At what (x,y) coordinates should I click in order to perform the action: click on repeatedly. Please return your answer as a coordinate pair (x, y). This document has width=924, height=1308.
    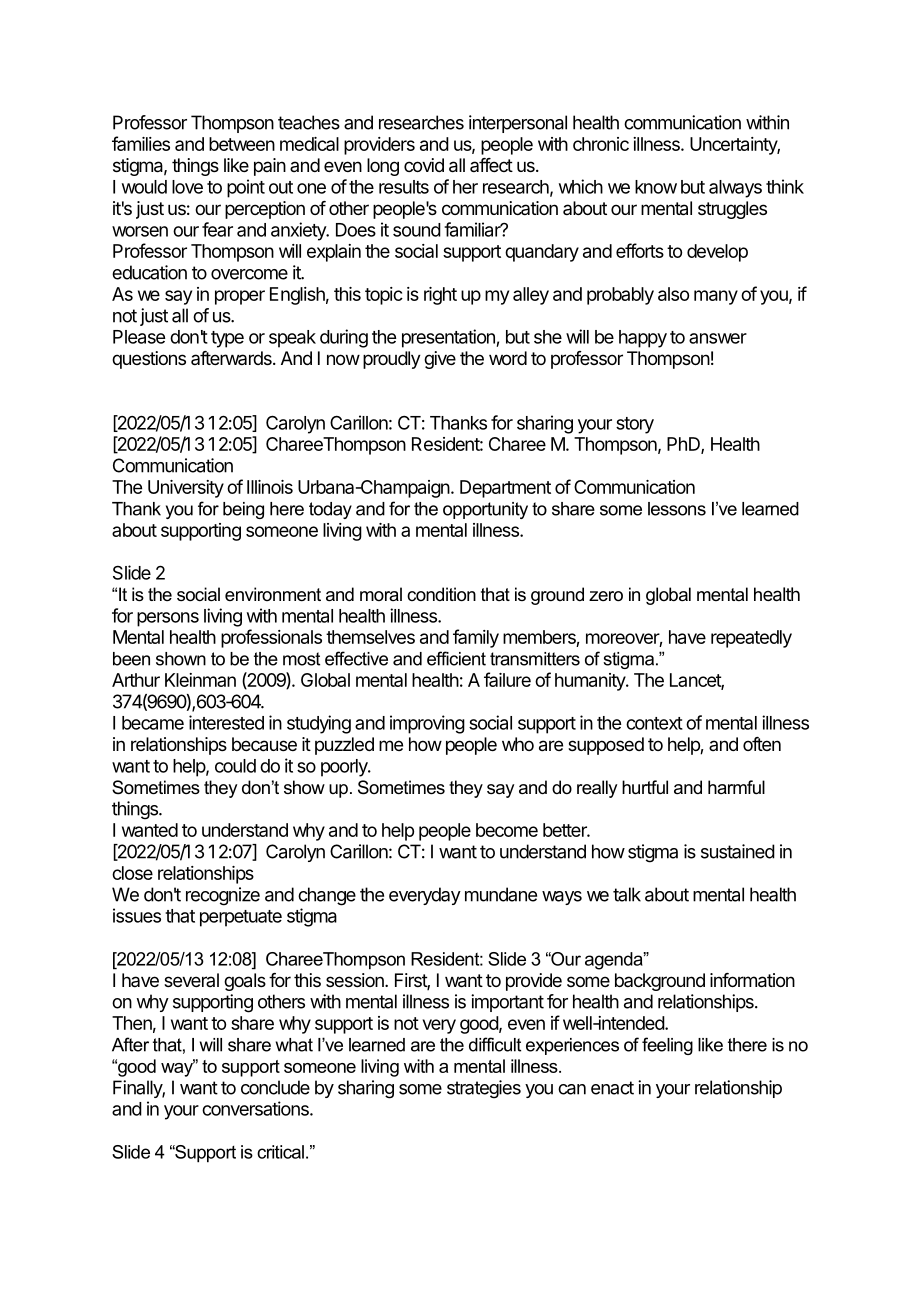
    Looking at the image, I should click on (751, 639).
